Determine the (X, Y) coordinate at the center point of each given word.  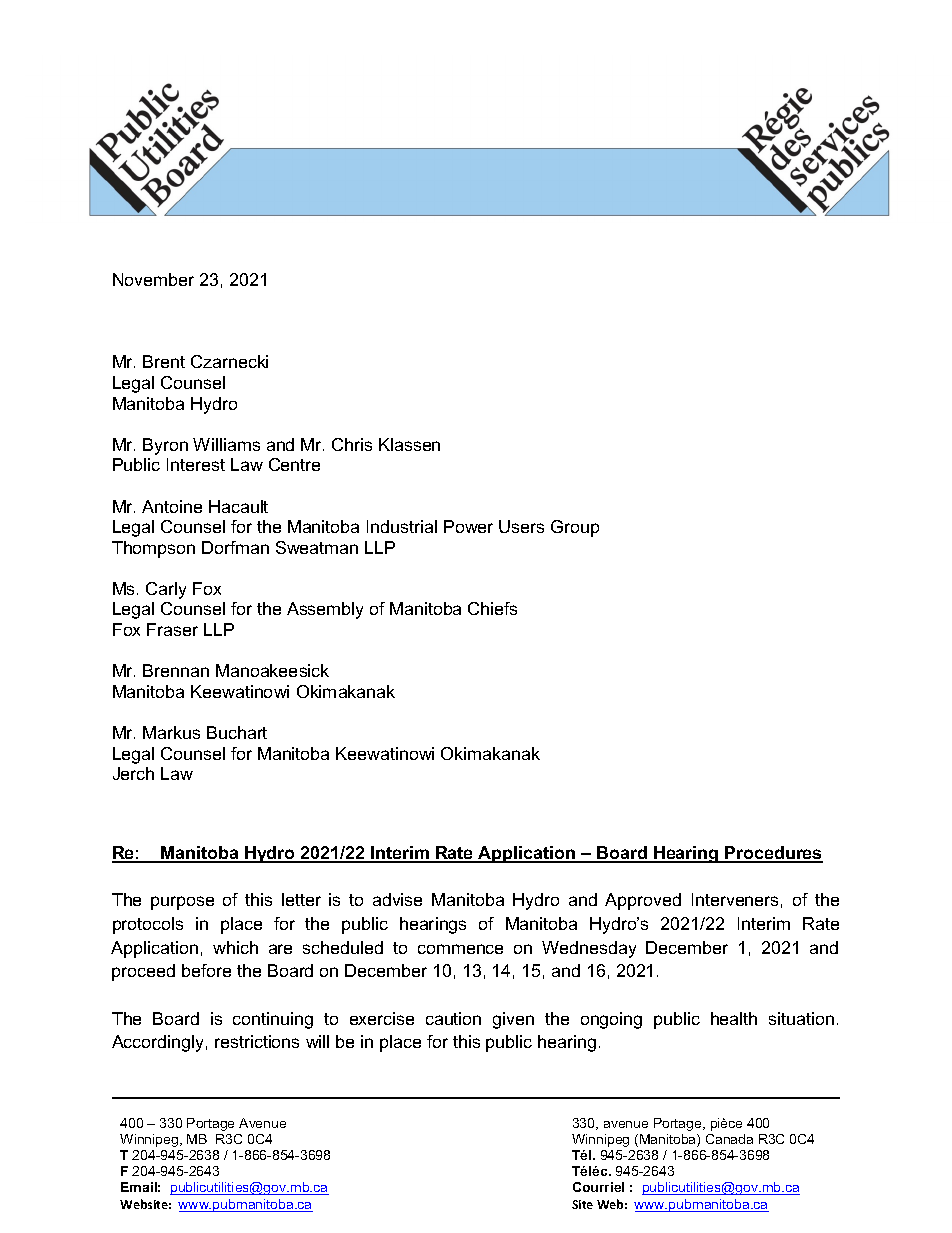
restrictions (257, 1041)
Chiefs (492, 608)
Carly (166, 590)
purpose (182, 903)
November (153, 279)
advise (397, 899)
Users (521, 526)
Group (575, 528)
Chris (352, 444)
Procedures (773, 854)
